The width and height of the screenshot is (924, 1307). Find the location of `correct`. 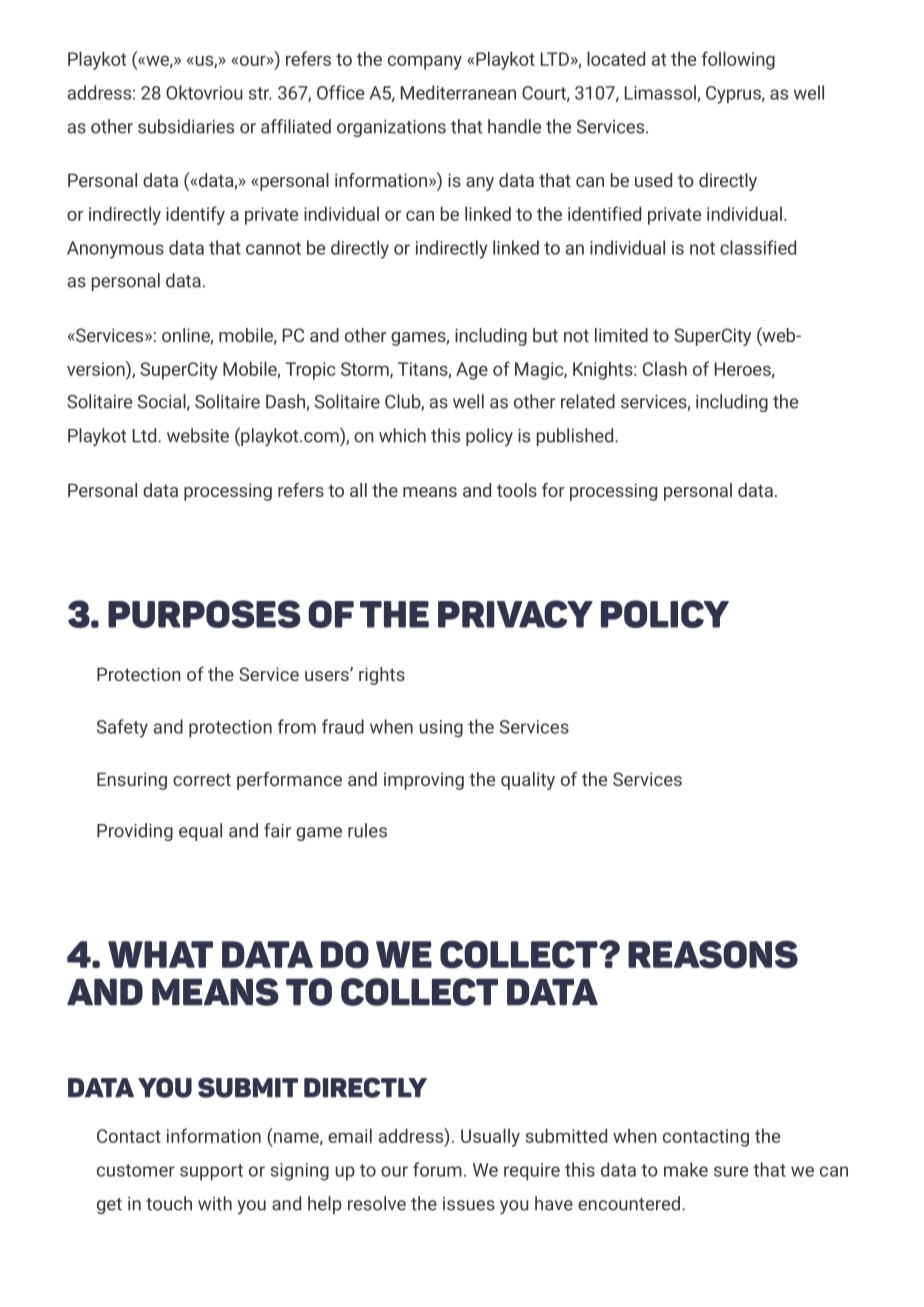

correct is located at coordinates (202, 780).
